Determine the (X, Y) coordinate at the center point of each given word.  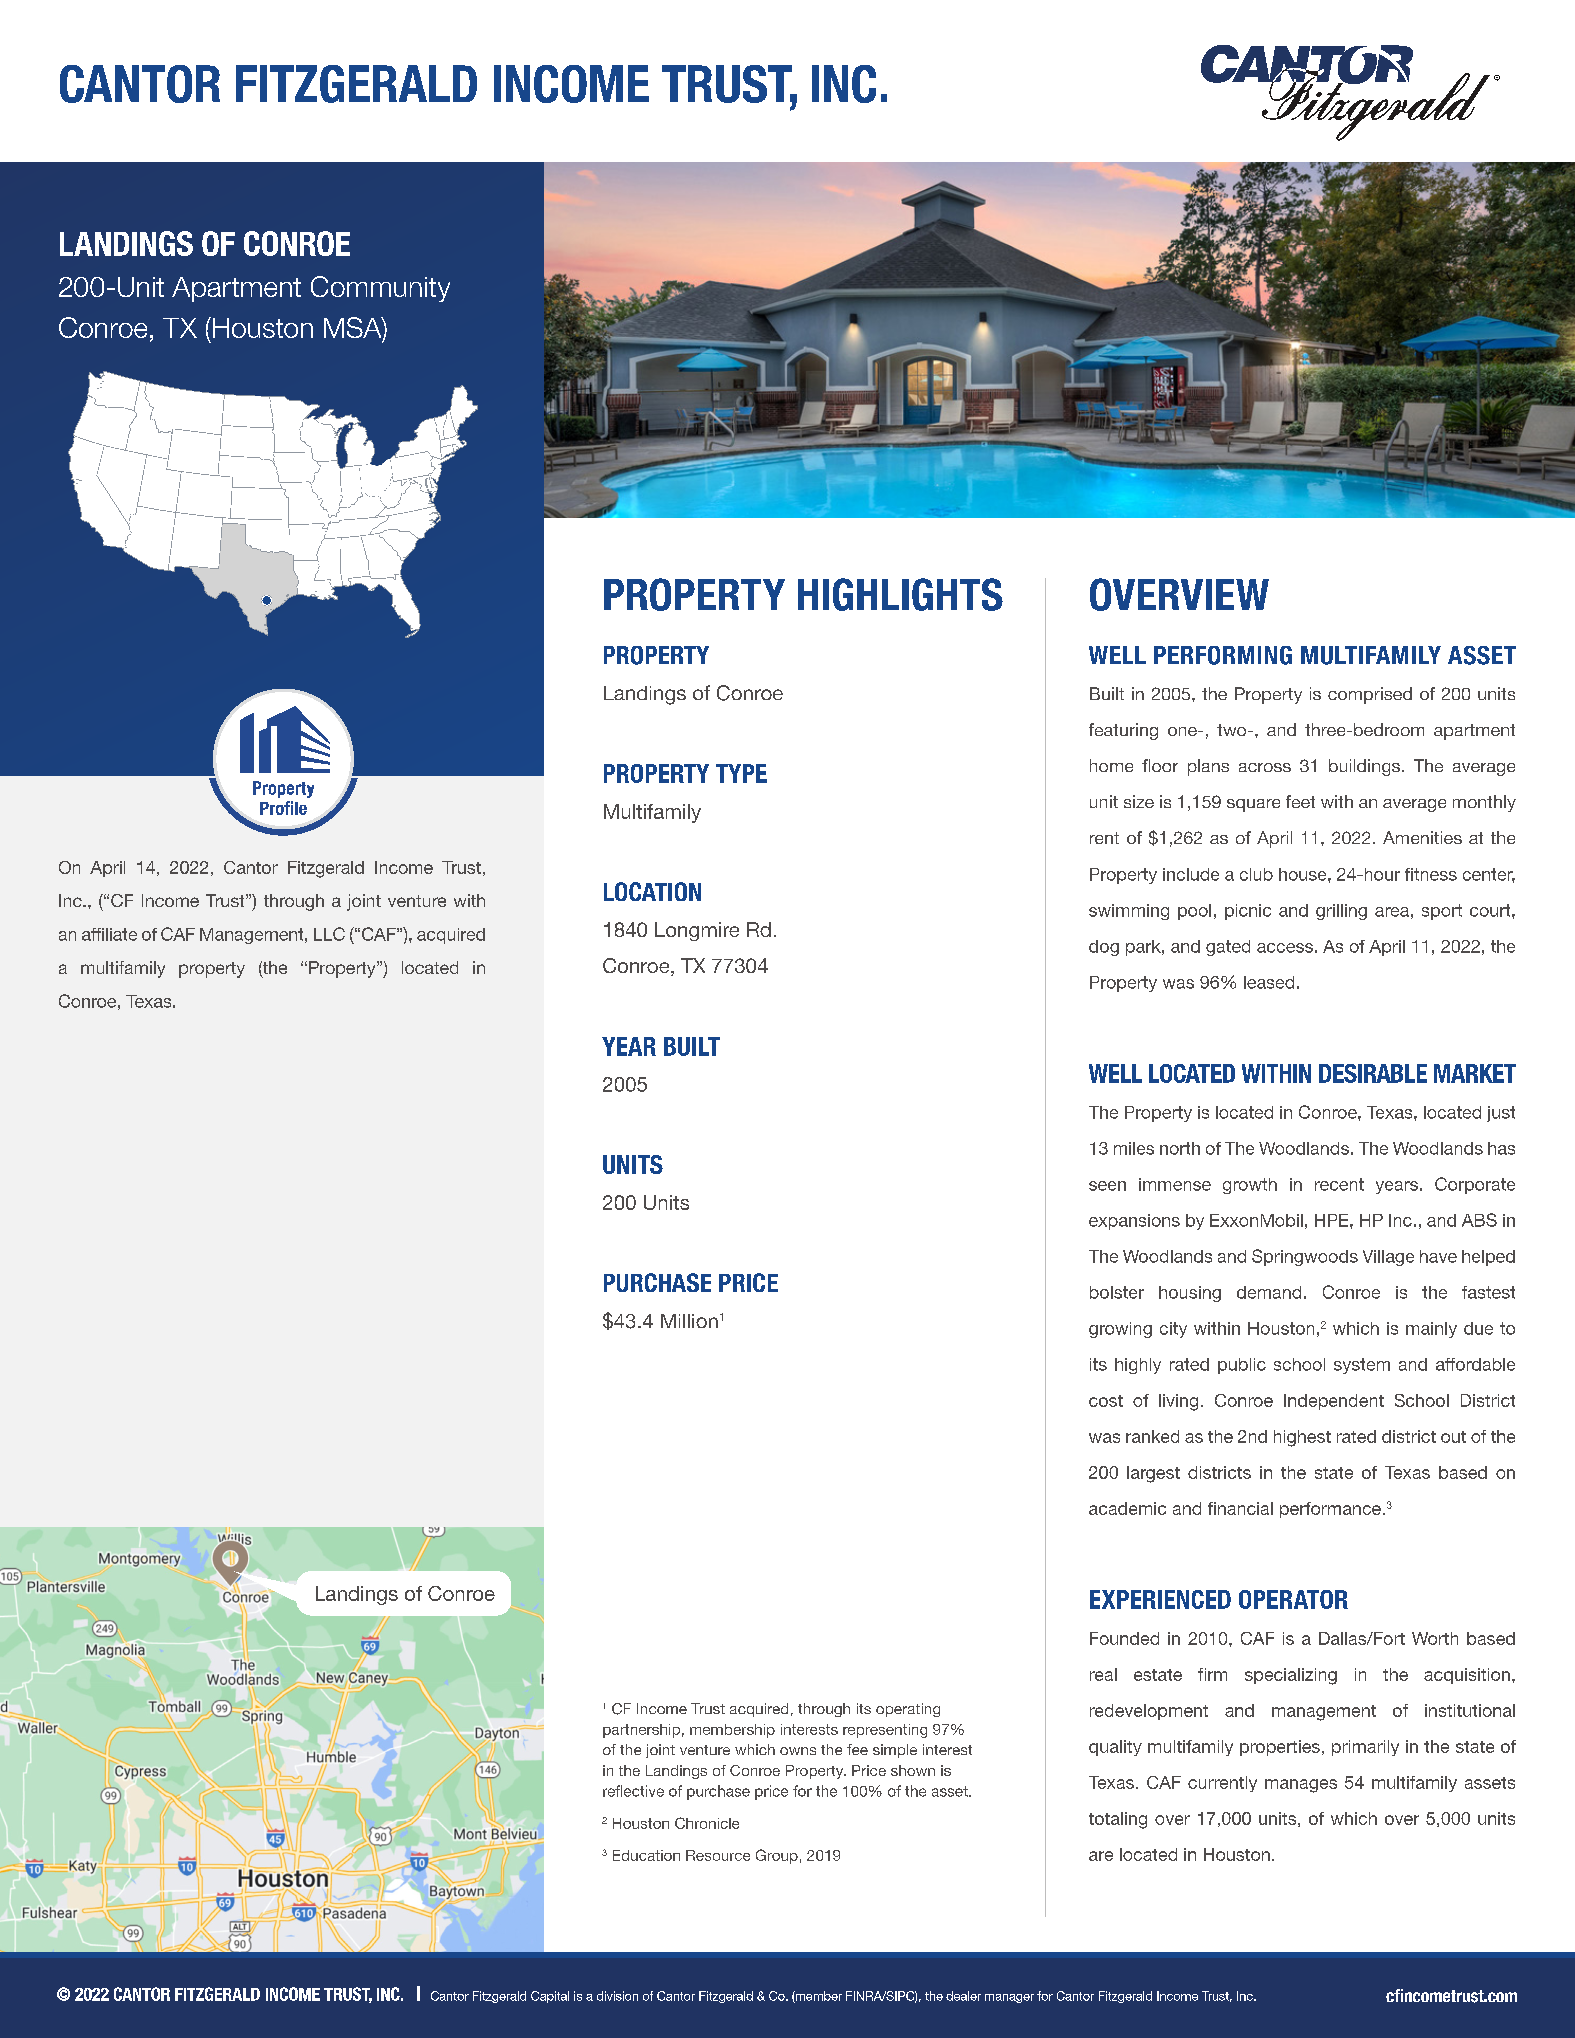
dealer (963, 1996)
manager (1009, 1998)
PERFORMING (1223, 655)
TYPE (741, 773)
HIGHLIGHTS (900, 594)
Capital (550, 1997)
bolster (1117, 1292)
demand (1269, 1292)
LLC (329, 934)
